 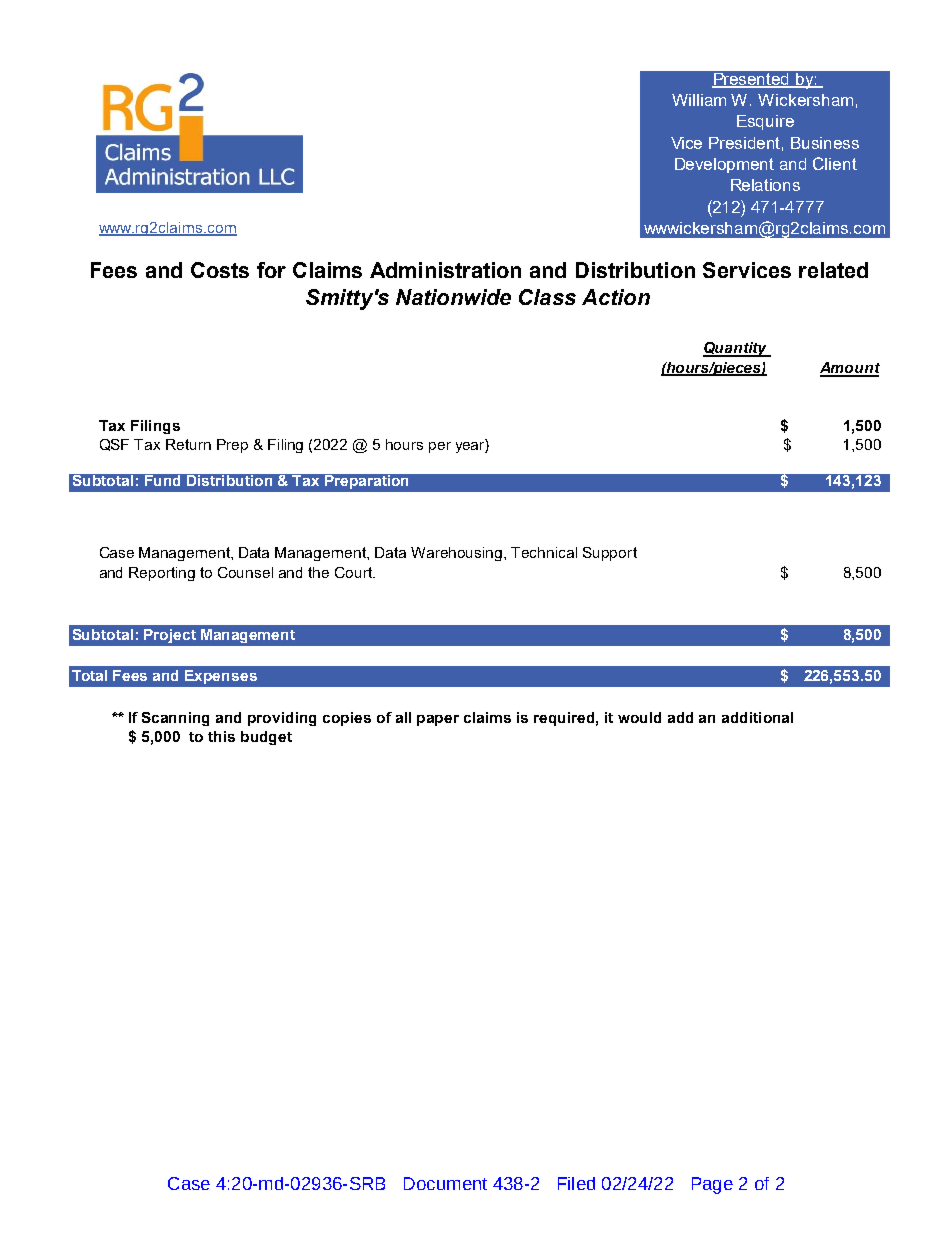 I want to click on required, so click(x=564, y=719).
